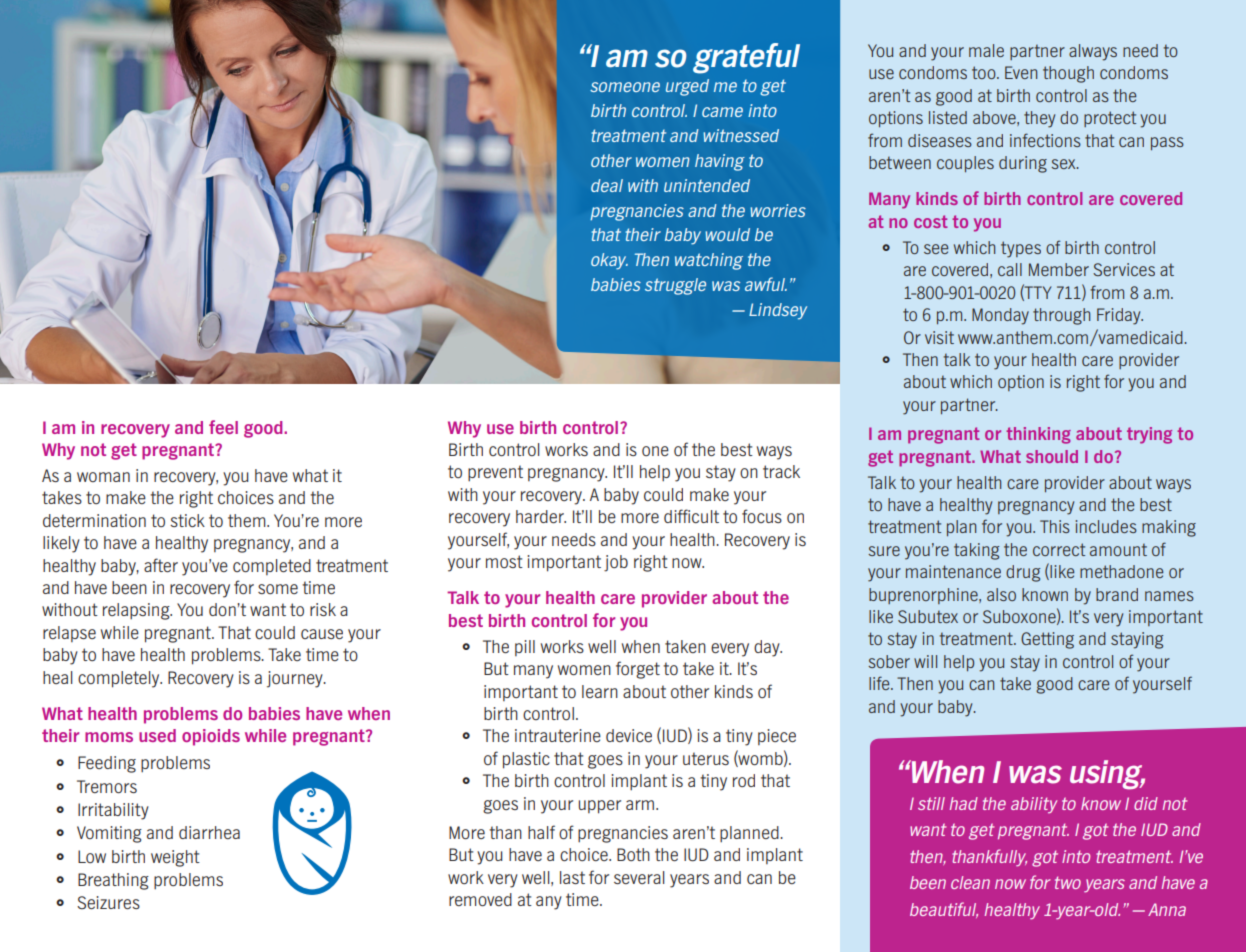  Describe the element at coordinates (1068, 74) in the image. I see `though` at that location.
